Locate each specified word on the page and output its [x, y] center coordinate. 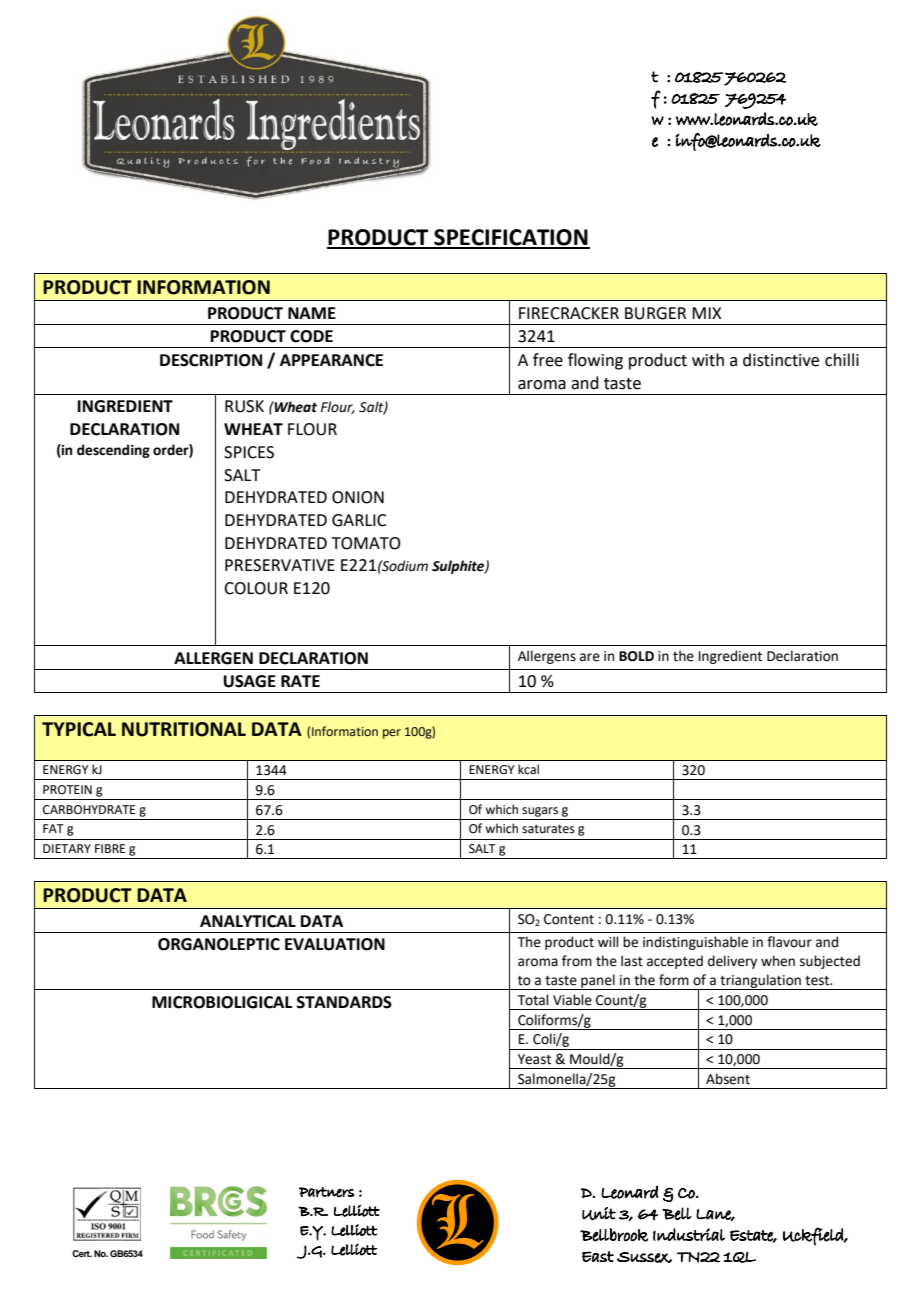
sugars [540, 812]
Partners [327, 1192]
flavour [789, 942]
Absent [728, 1079]
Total [533, 1000]
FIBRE [110, 848]
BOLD [636, 656]
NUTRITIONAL [184, 729]
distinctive [781, 360]
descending [113, 451]
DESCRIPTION [211, 360]
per [392, 734]
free [548, 360]
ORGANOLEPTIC [219, 944]
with [708, 360]
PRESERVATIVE [280, 565]
